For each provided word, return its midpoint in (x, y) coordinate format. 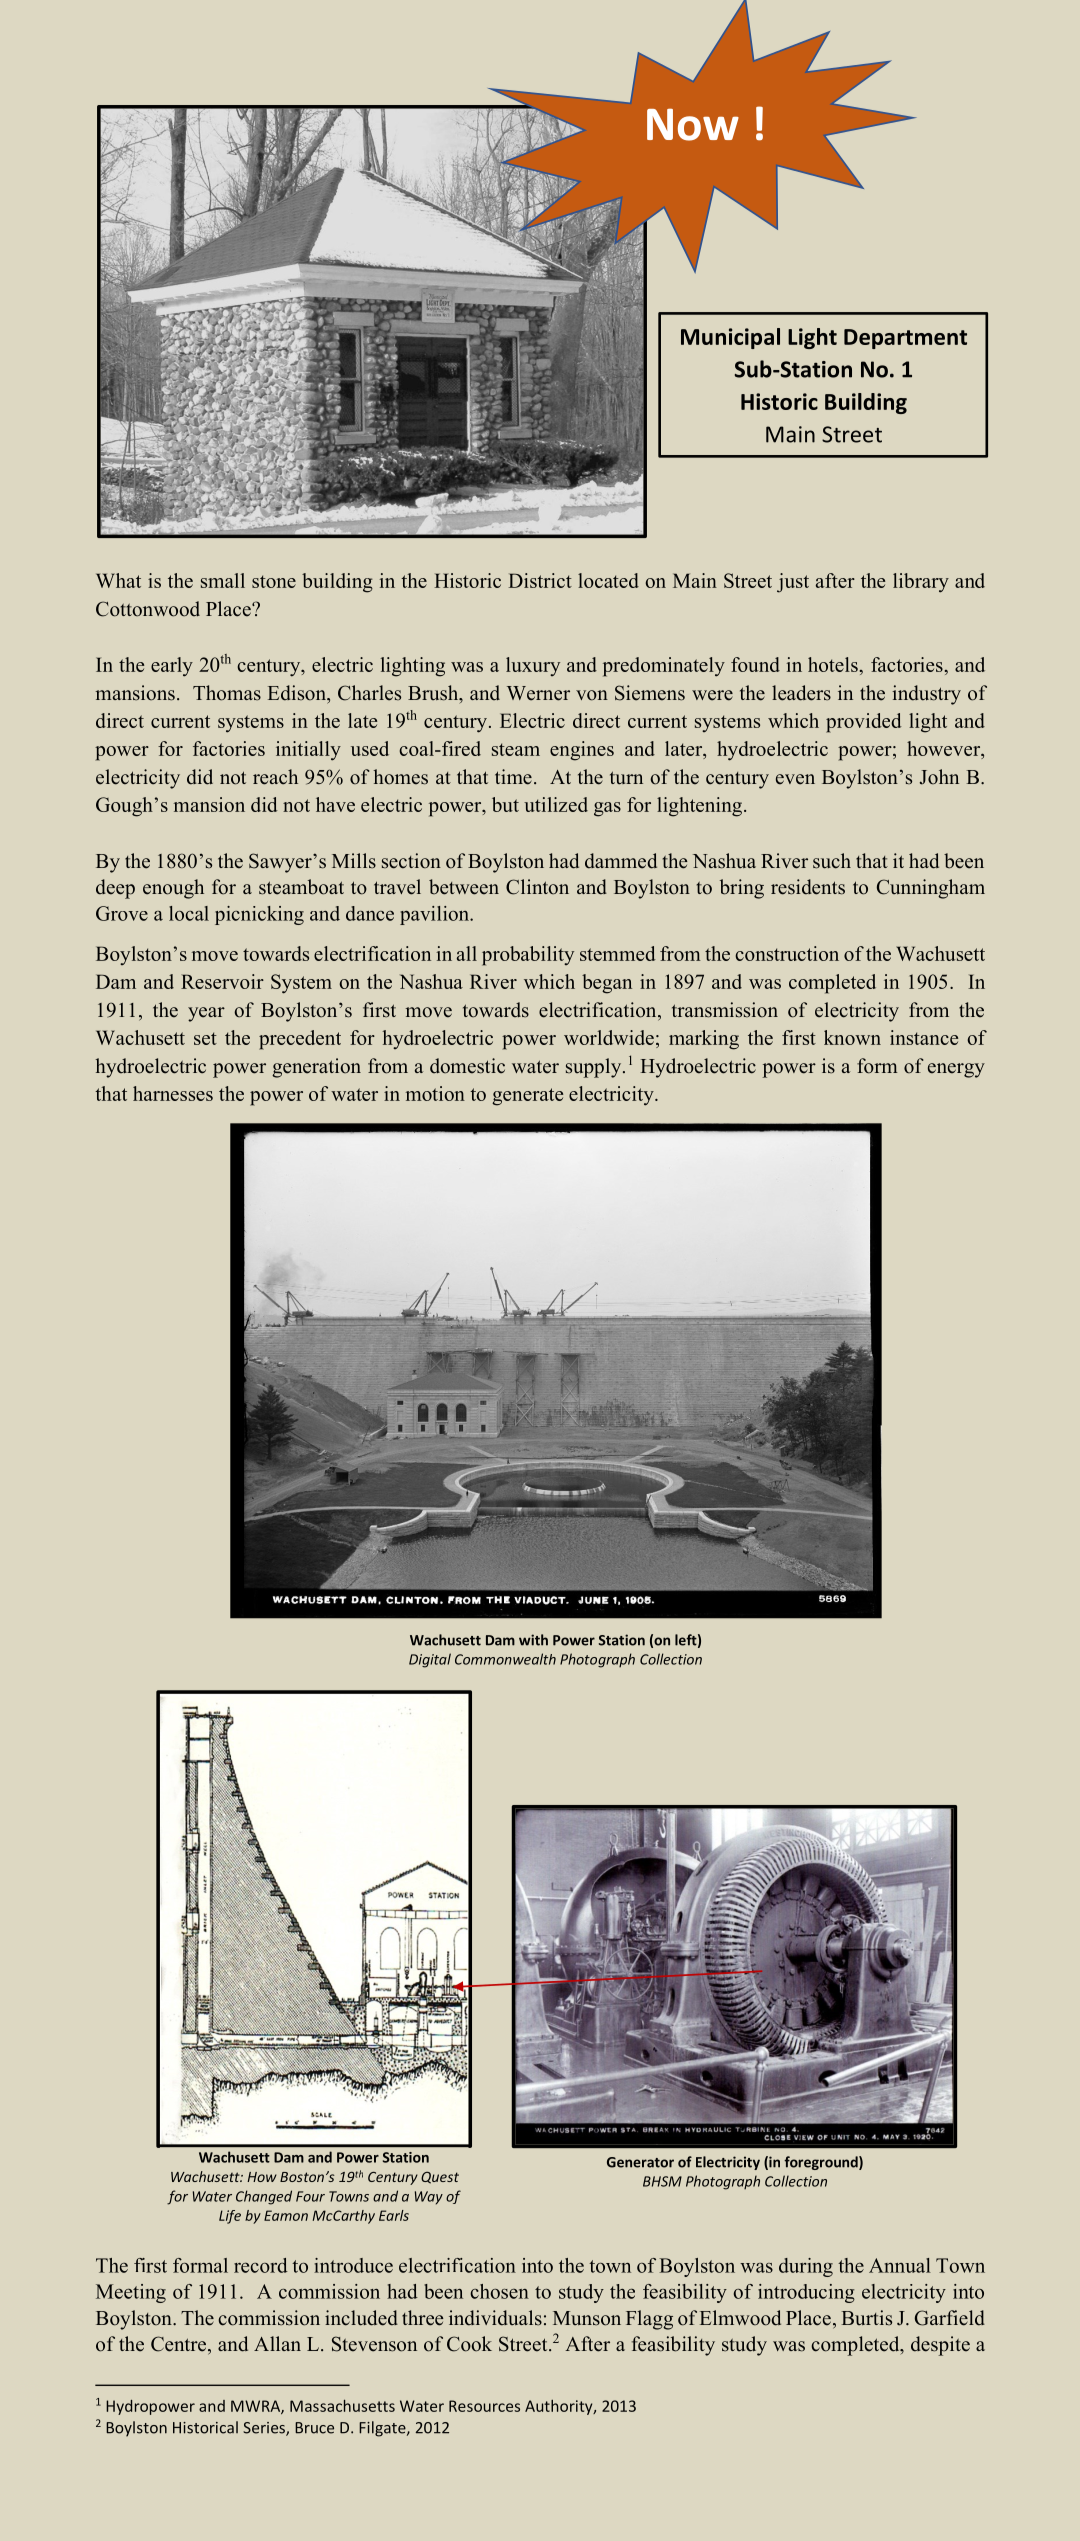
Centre (180, 2344)
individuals (495, 2318)
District (540, 580)
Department (905, 339)
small (223, 580)
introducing (806, 2293)
